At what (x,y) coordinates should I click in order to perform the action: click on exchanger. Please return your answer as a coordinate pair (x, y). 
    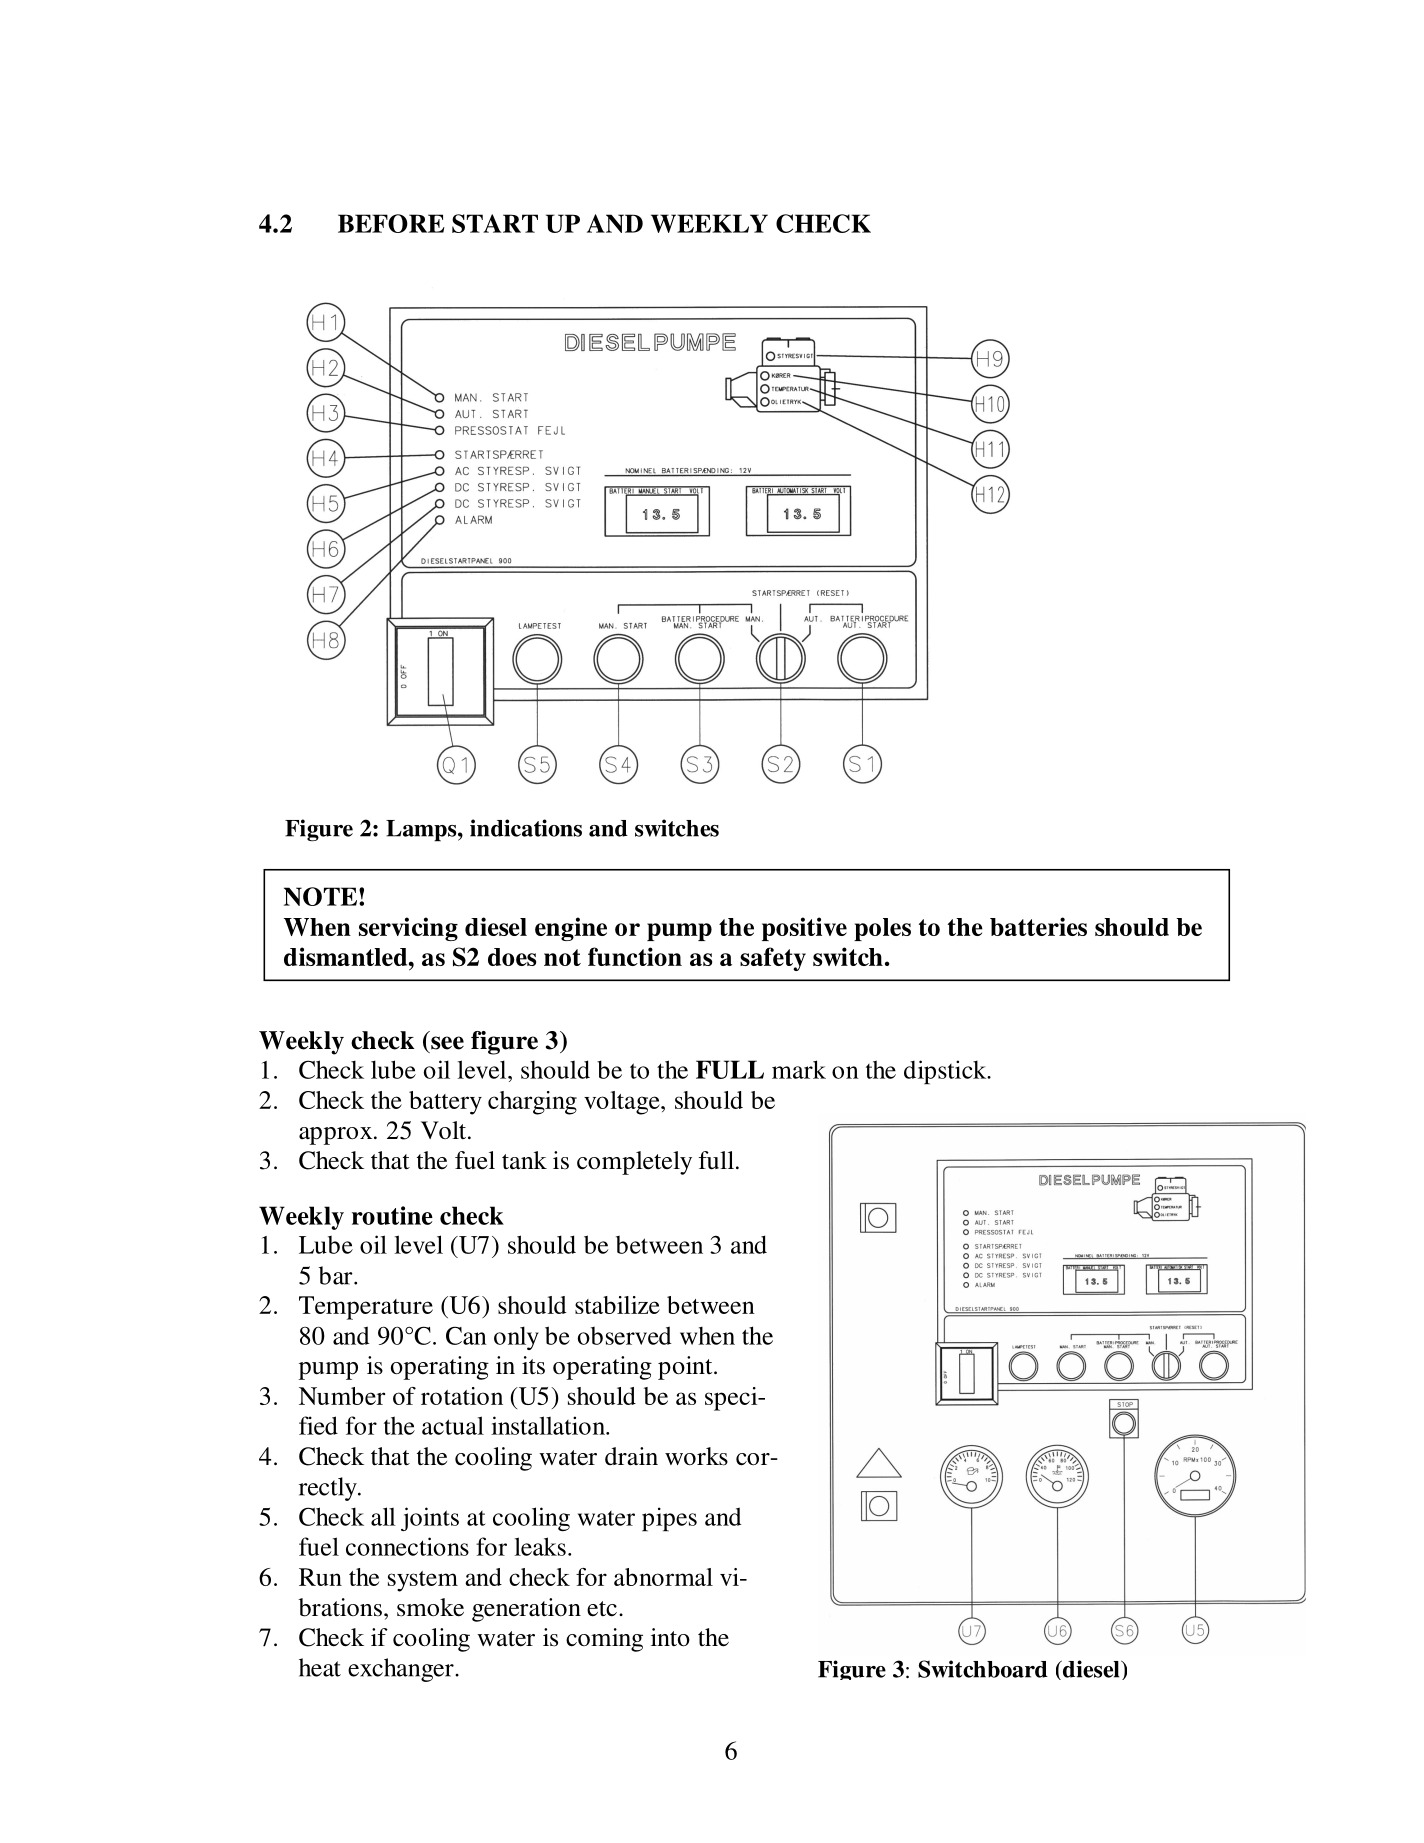
    Looking at the image, I should click on (402, 1670).
